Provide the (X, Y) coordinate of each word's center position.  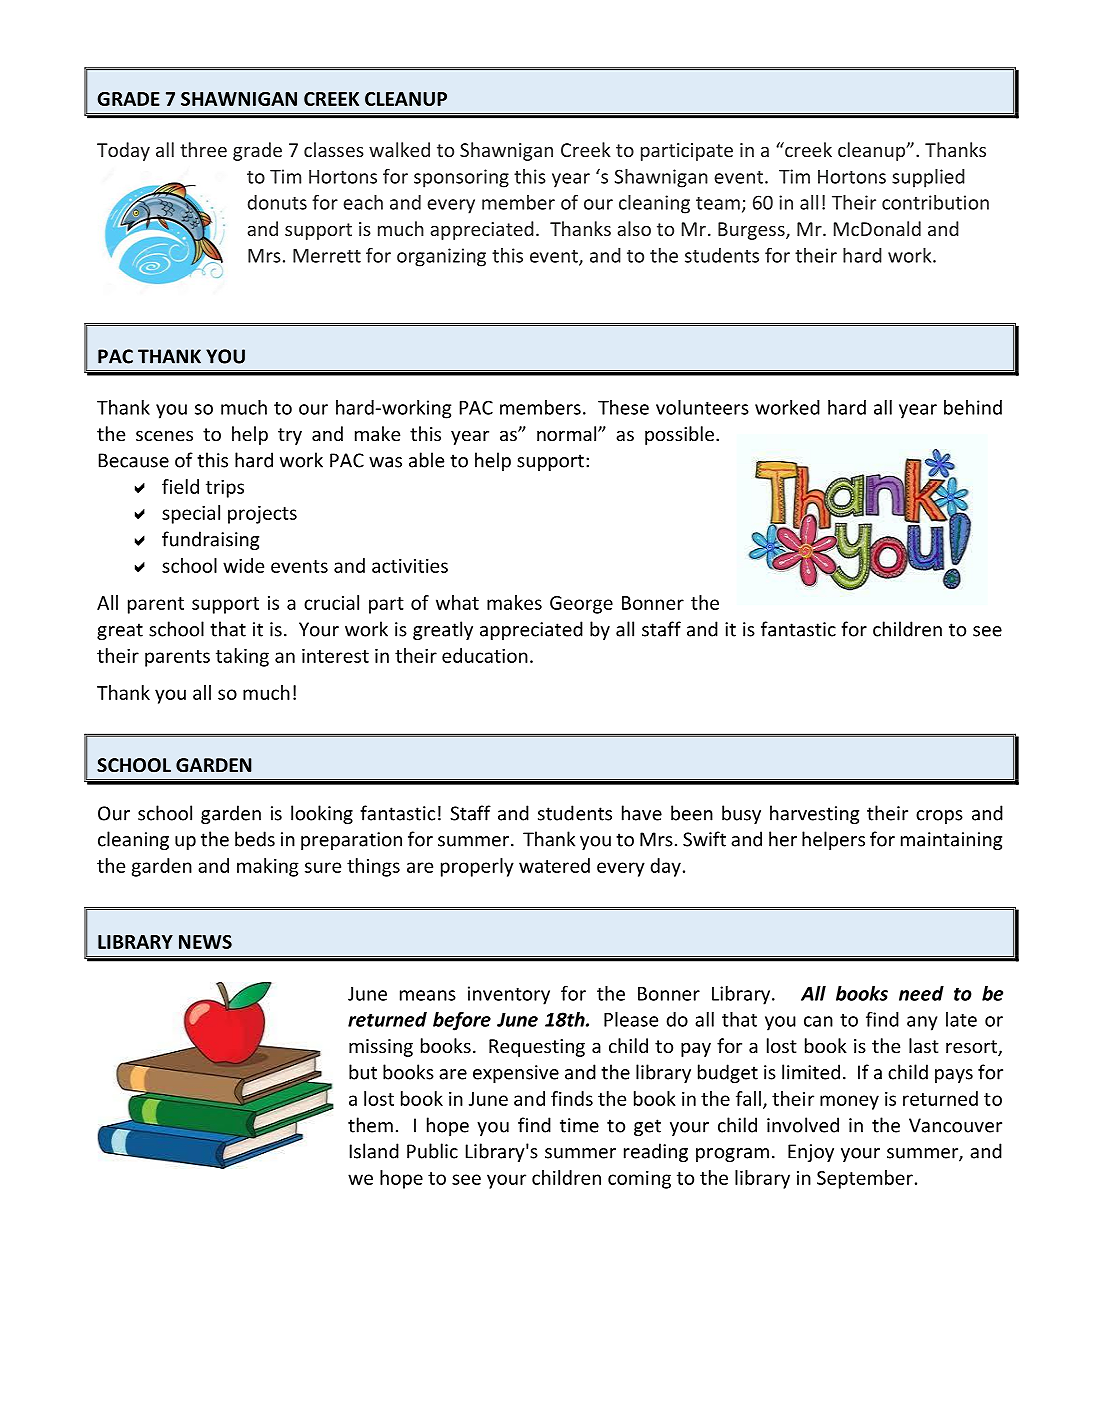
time (579, 1125)
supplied (928, 178)
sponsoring (461, 178)
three (203, 149)
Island (374, 1151)
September (865, 1179)
